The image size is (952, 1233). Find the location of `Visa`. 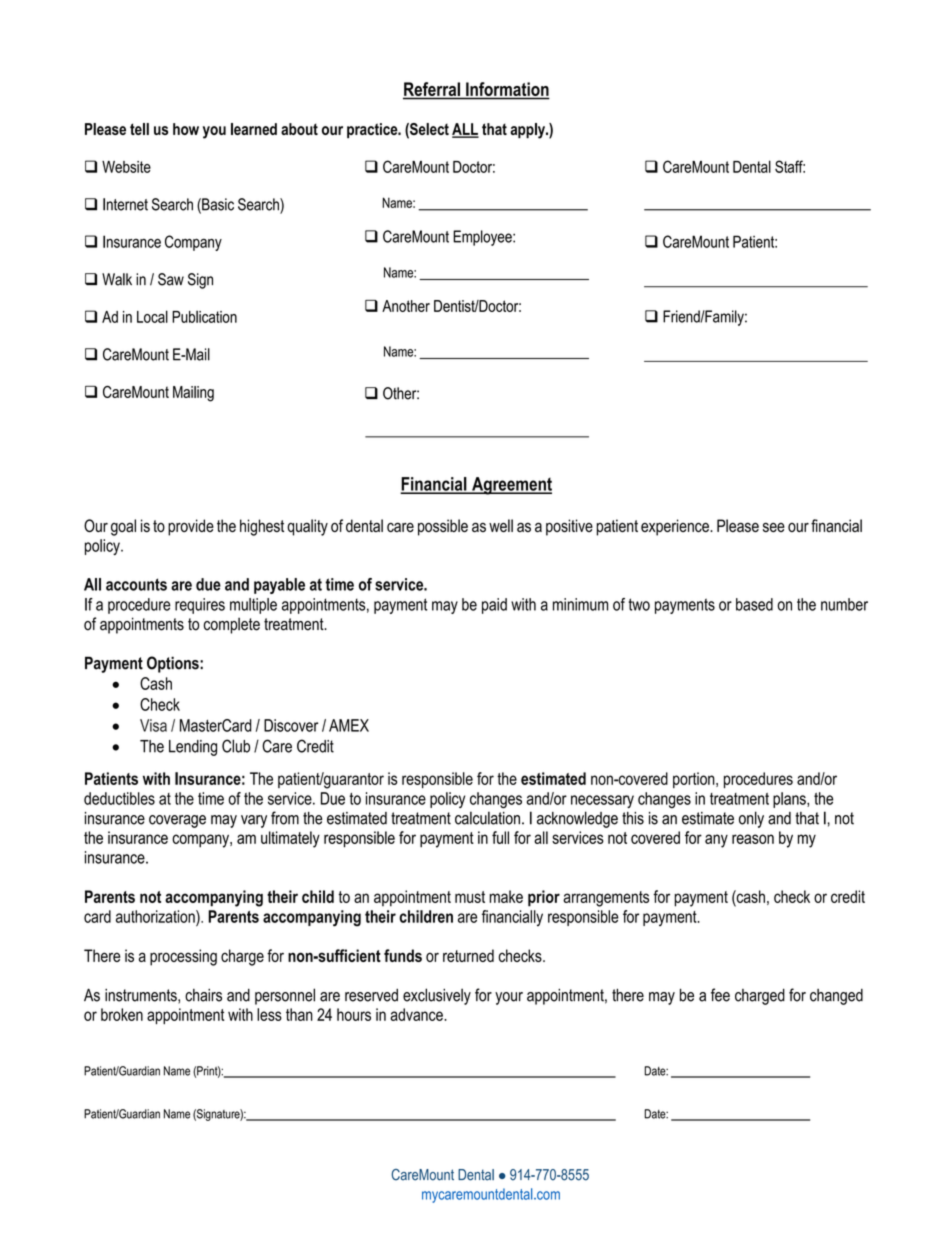

Visa is located at coordinates (153, 725).
